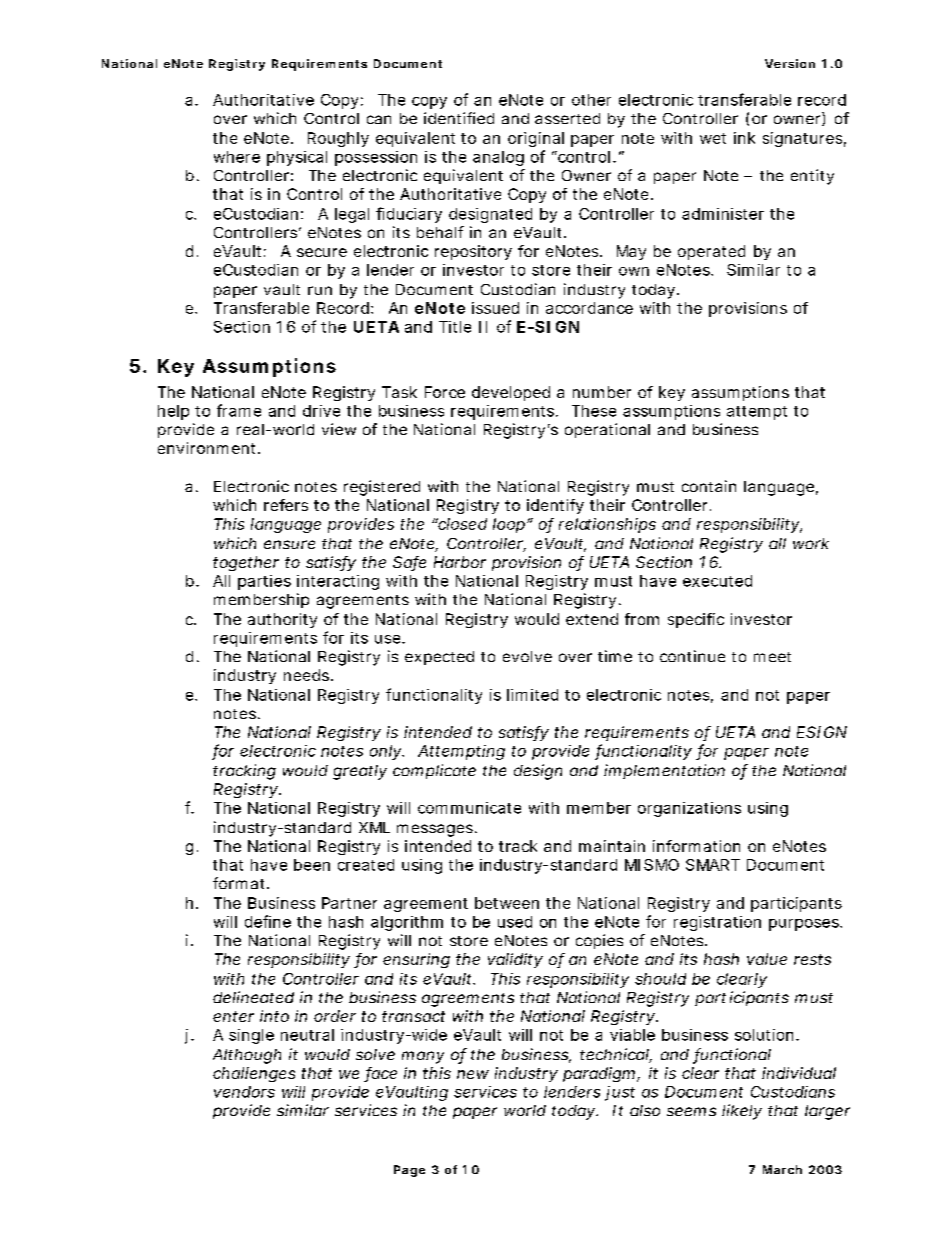 This screenshot has width=952, height=1233. I want to click on identified, so click(459, 118).
